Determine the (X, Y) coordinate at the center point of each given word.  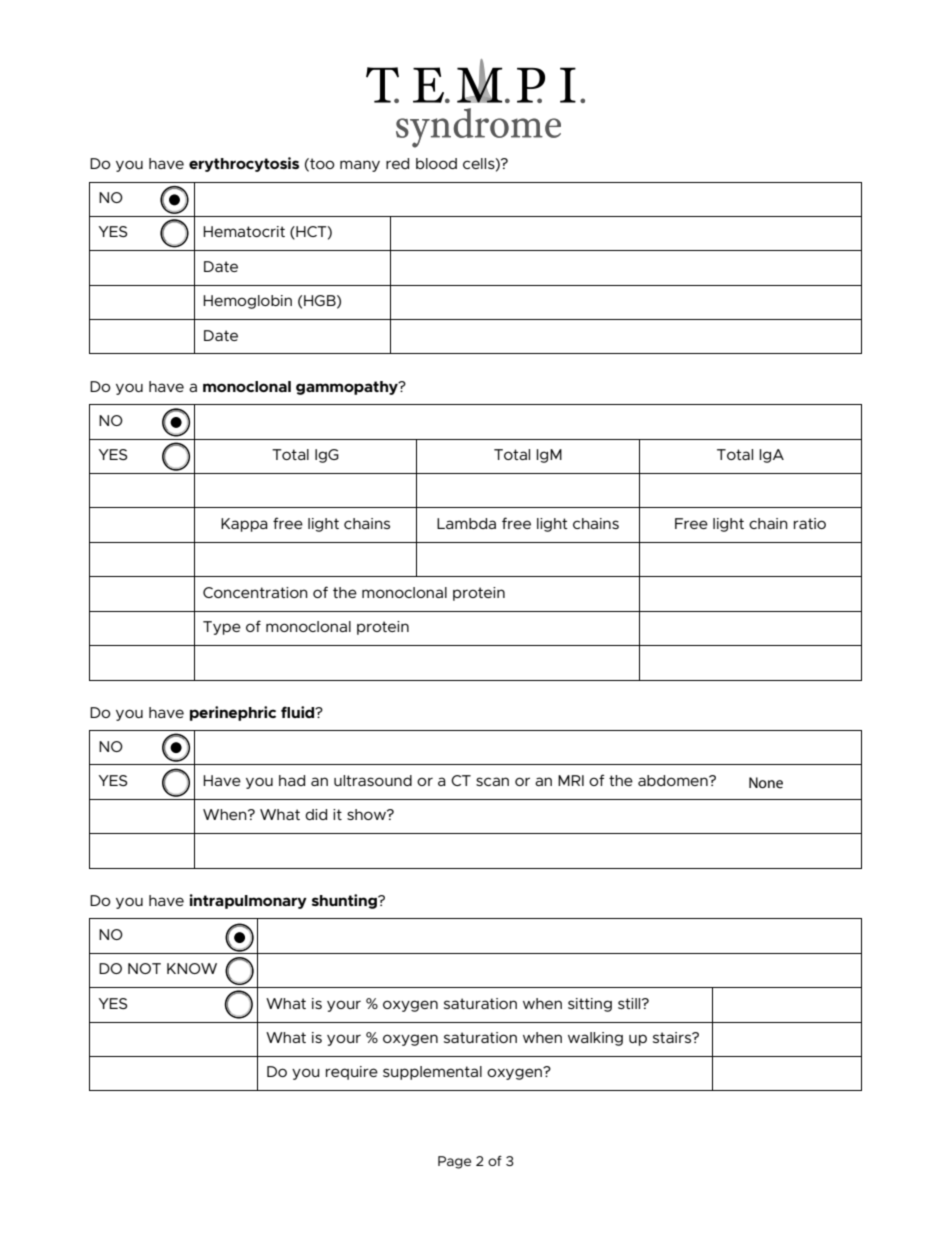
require (352, 1073)
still (630, 1003)
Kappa (244, 525)
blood (436, 163)
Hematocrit (244, 231)
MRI (571, 780)
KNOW (192, 968)
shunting (345, 901)
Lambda (466, 523)
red (397, 163)
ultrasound (373, 780)
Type (222, 628)
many (360, 166)
